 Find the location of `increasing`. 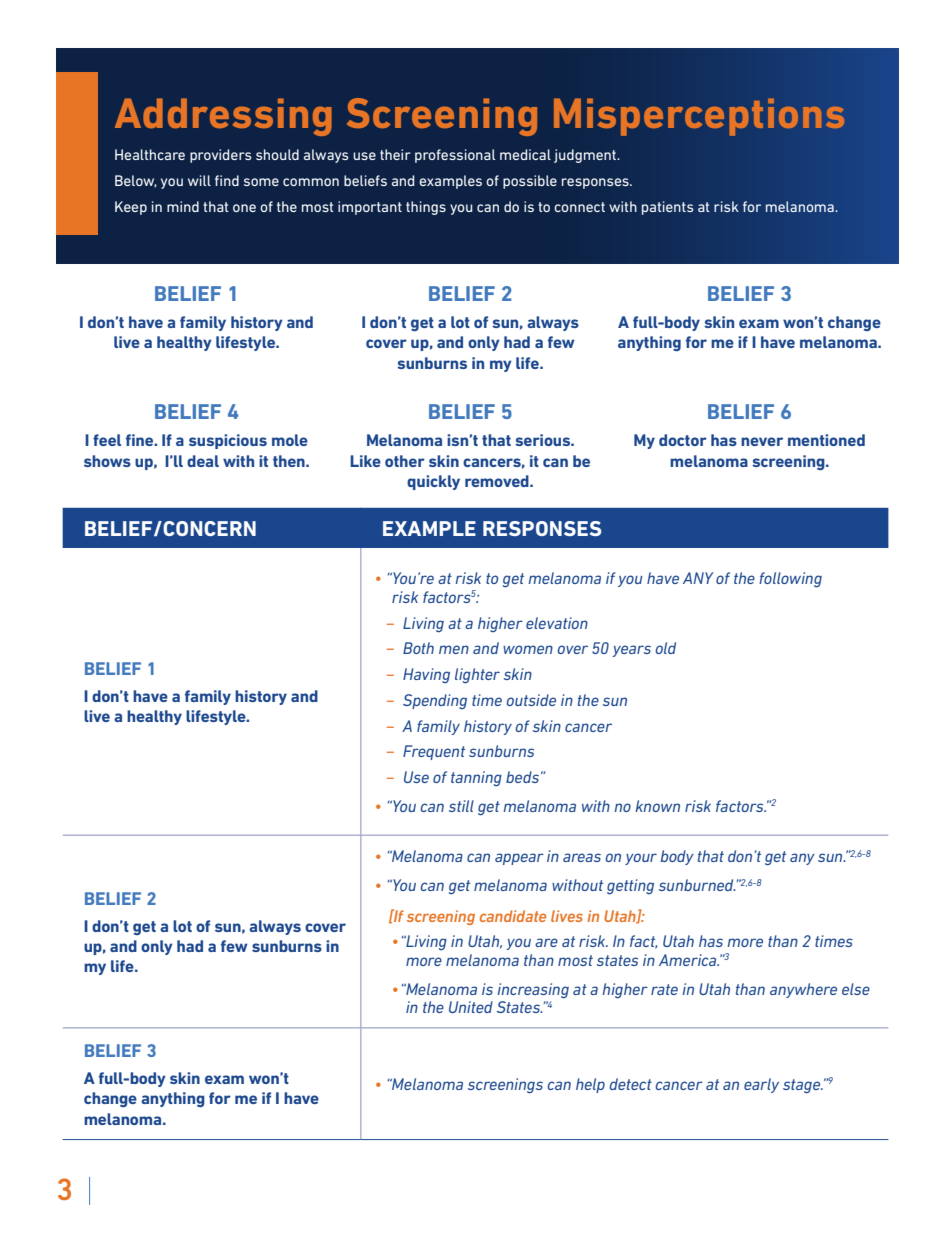

increasing is located at coordinates (533, 990).
